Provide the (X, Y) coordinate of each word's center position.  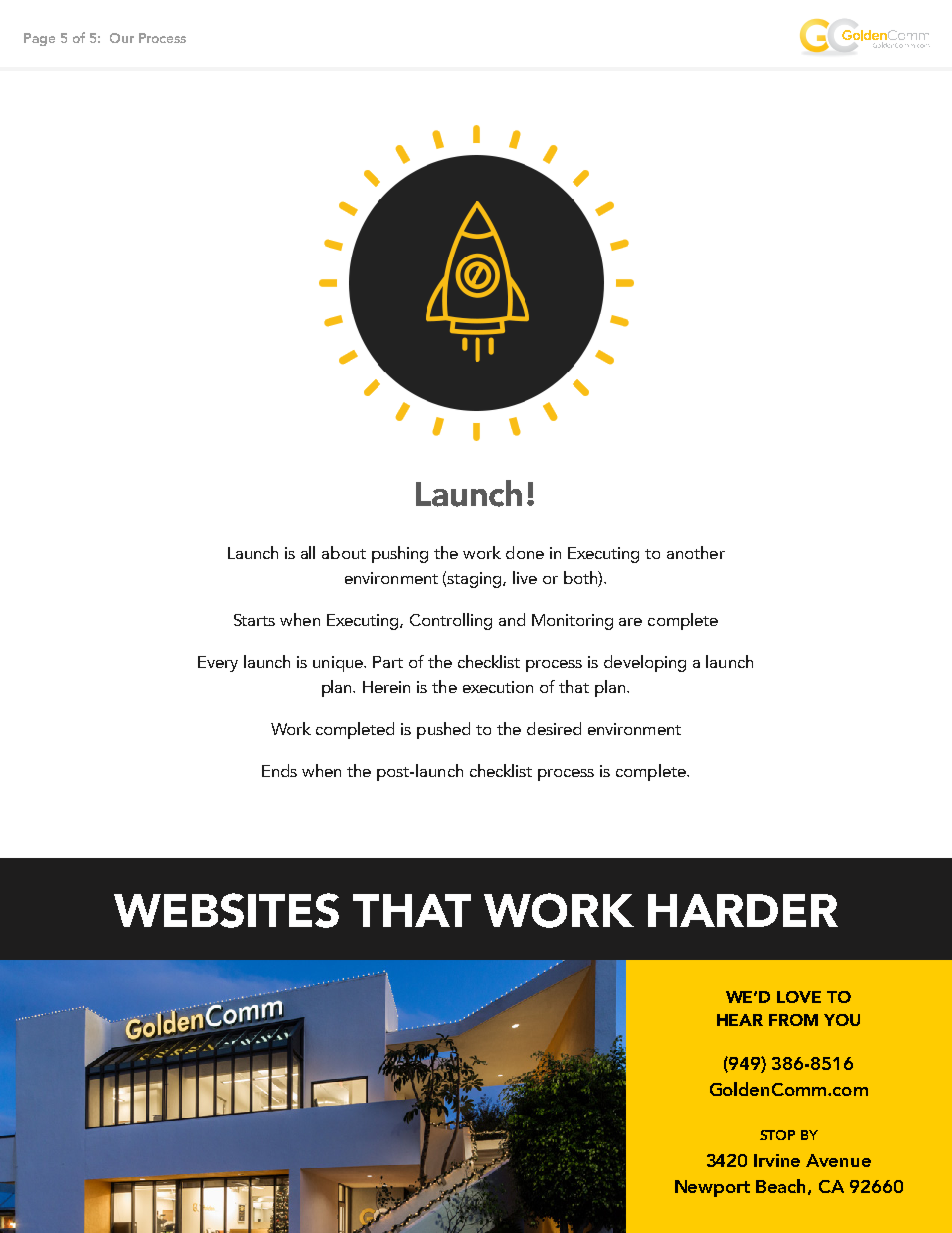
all (308, 552)
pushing (400, 554)
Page (39, 39)
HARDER (743, 910)
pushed (443, 730)
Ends (279, 770)
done (525, 552)
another (696, 552)
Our (122, 38)
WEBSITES (226, 910)
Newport (712, 1188)
